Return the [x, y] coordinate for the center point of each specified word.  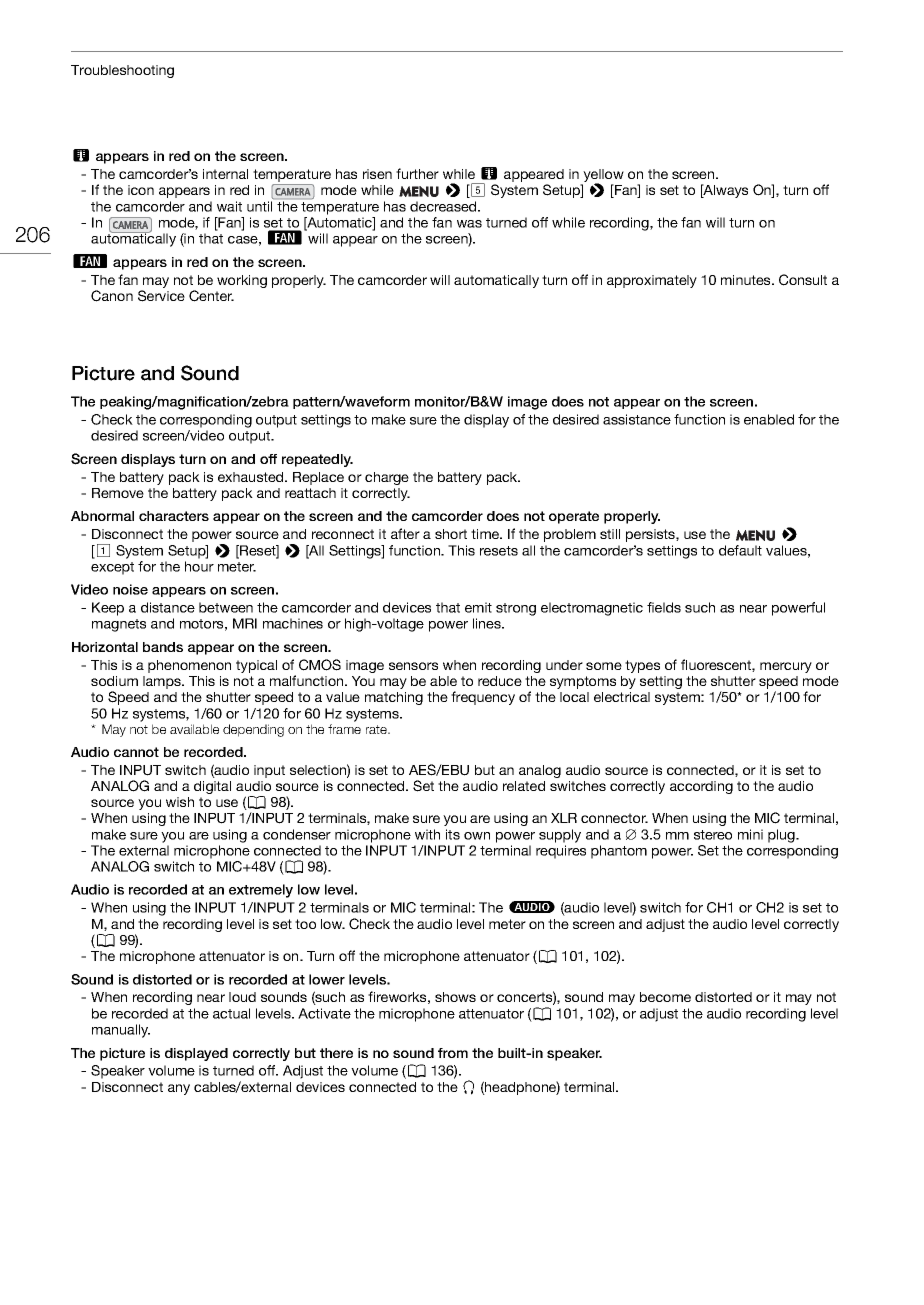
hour [199, 566]
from [453, 1053]
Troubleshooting [122, 71]
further [417, 173]
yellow [602, 177]
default [740, 550]
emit [478, 607]
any [179, 1089]
